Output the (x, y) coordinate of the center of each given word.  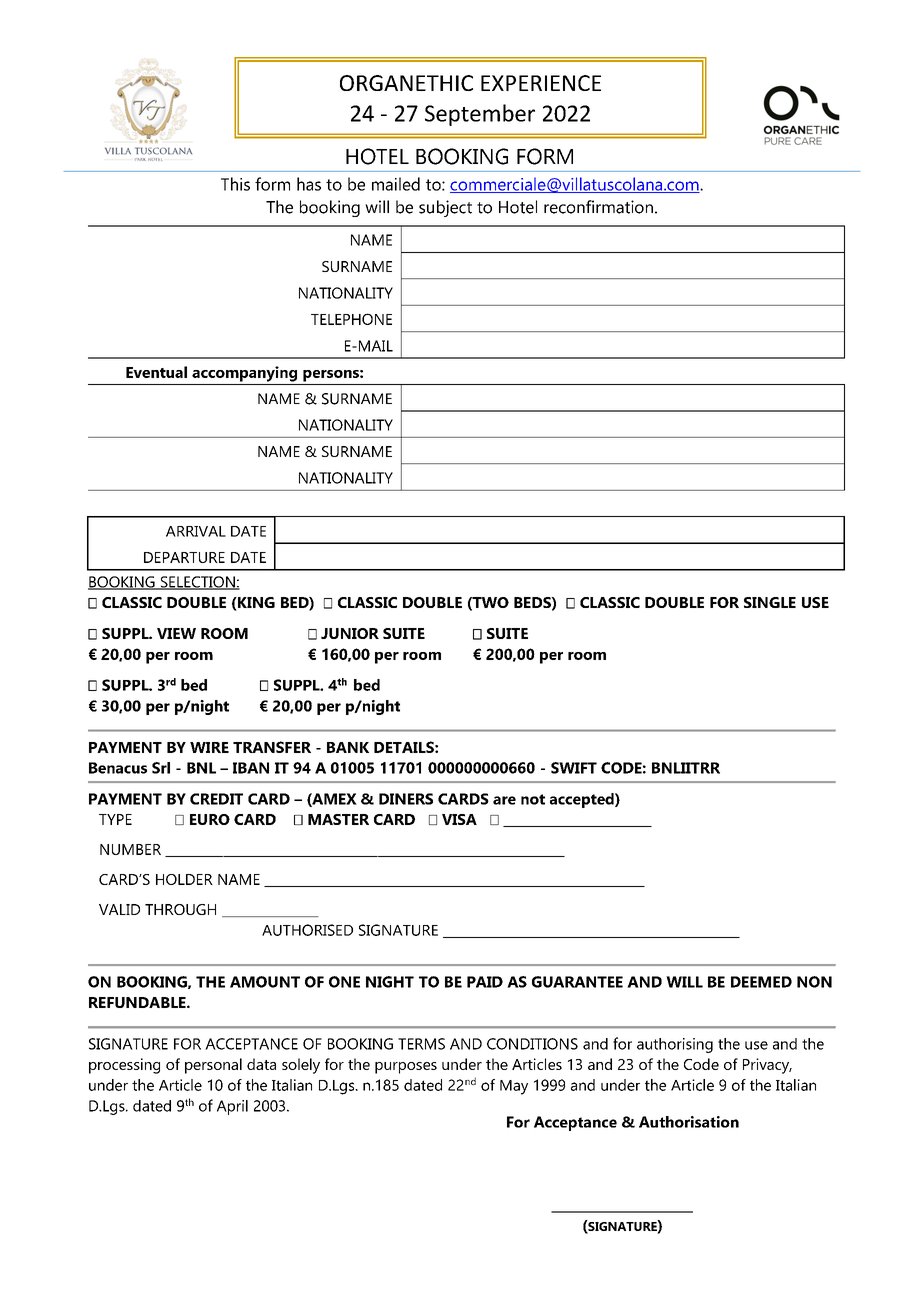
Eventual (156, 372)
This (235, 184)
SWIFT (574, 768)
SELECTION (197, 583)
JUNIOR (350, 633)
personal (213, 1066)
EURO (210, 819)
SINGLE (770, 602)
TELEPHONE (351, 319)
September (480, 115)
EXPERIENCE (541, 83)
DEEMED (761, 982)
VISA (459, 819)
